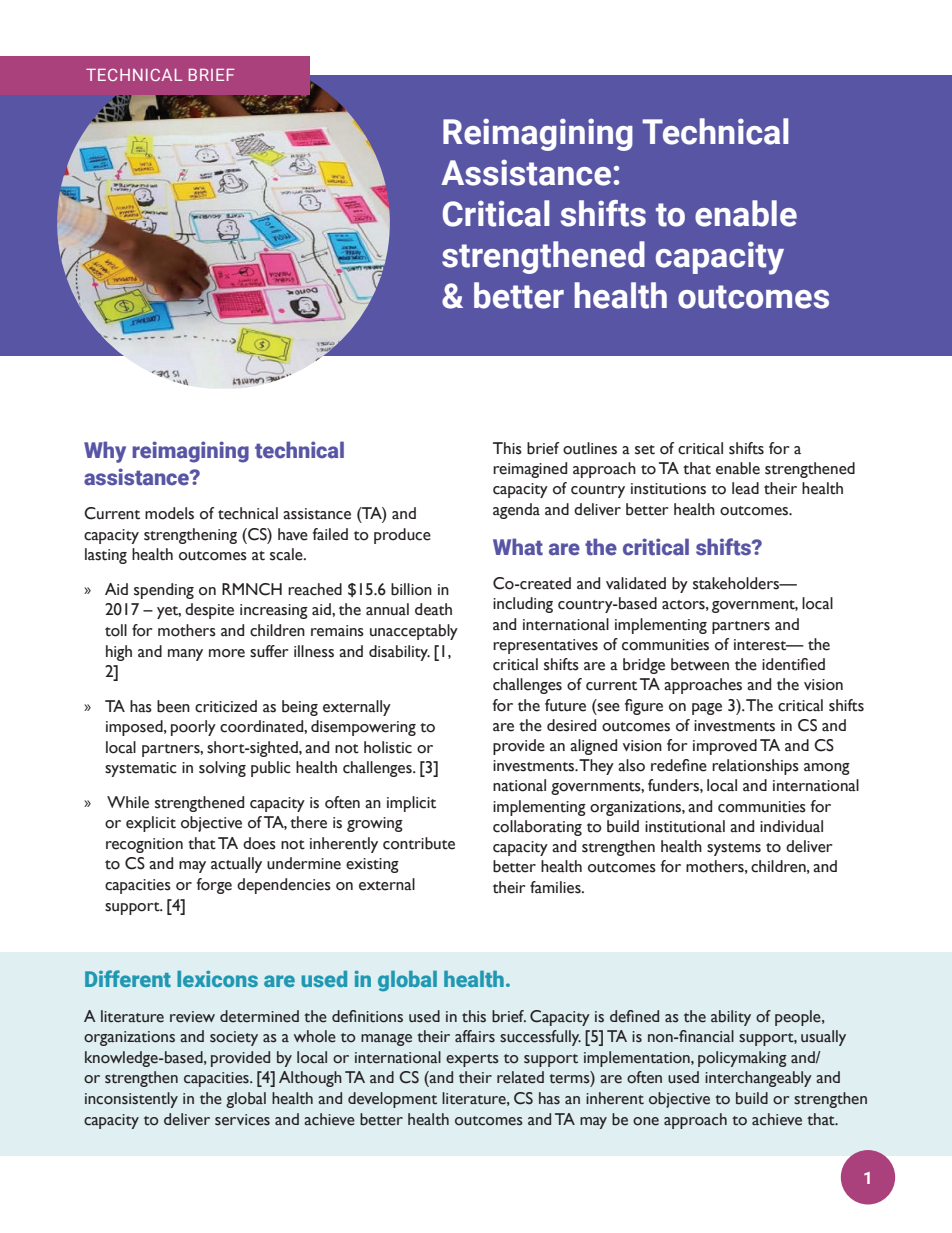 The height and width of the screenshot is (1233, 952). I want to click on lead, so click(745, 488).
